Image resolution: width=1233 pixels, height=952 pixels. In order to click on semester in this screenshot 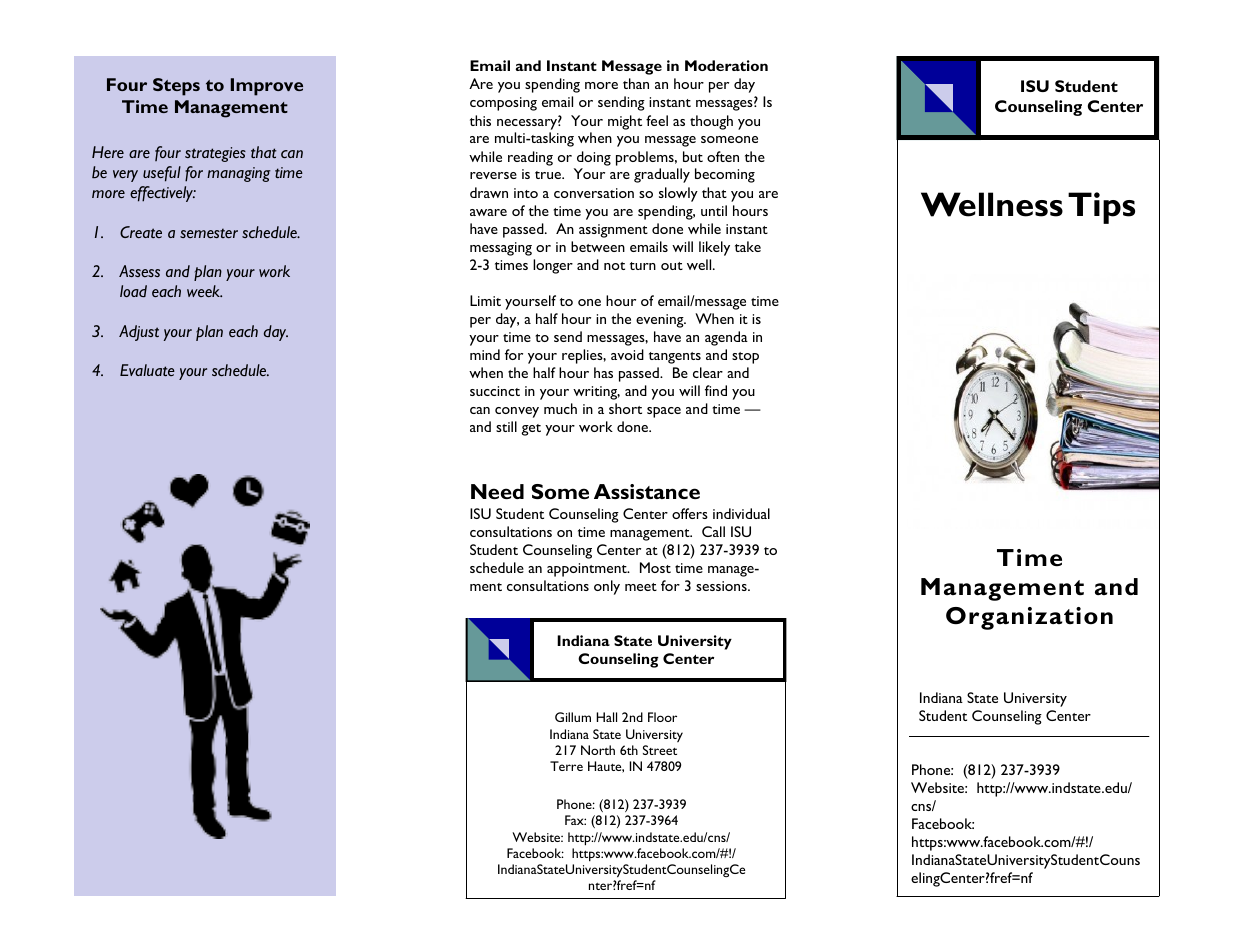, I will do `click(209, 233)`.
